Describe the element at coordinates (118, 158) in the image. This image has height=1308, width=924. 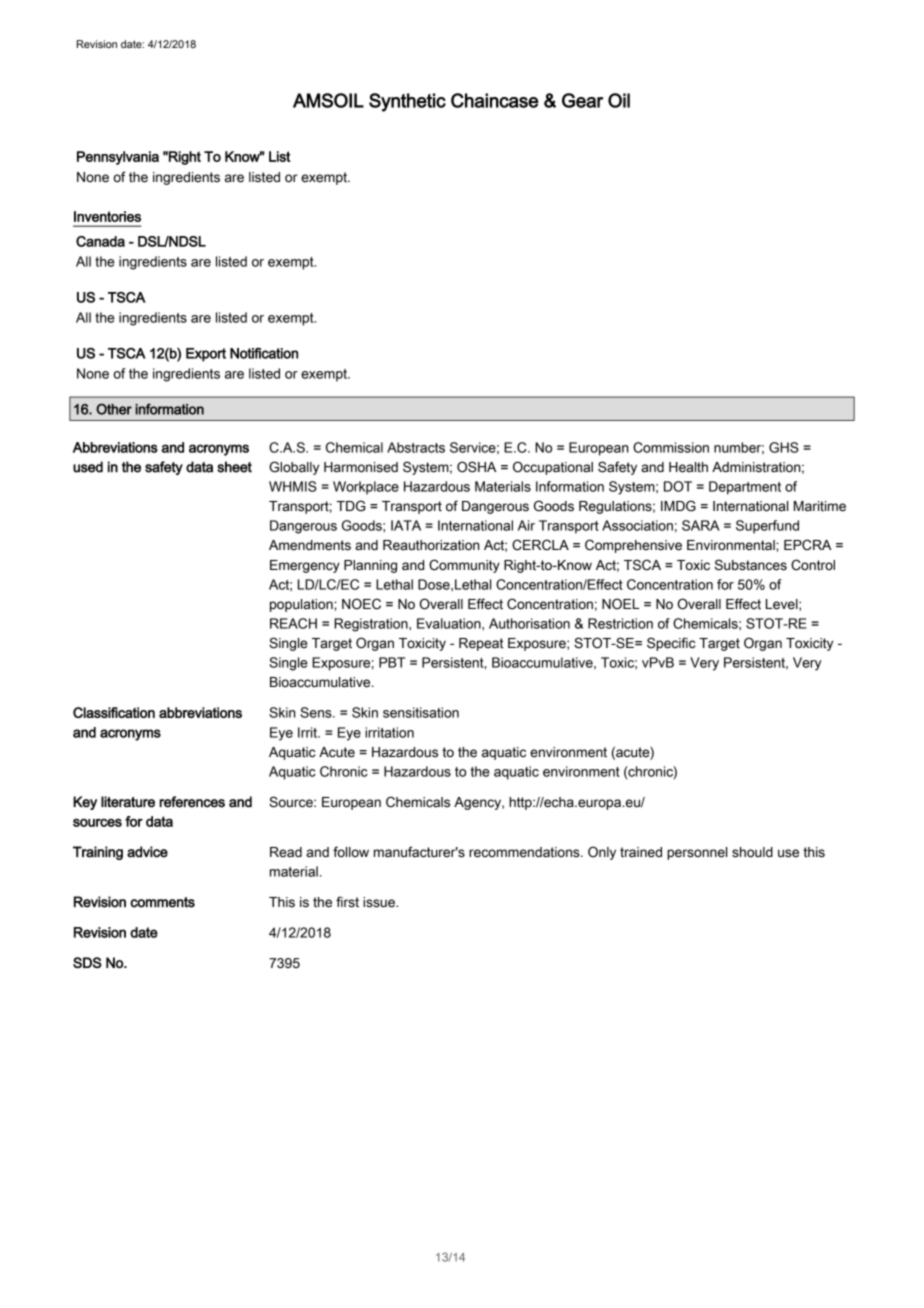
I see `Pennsylvania` at that location.
